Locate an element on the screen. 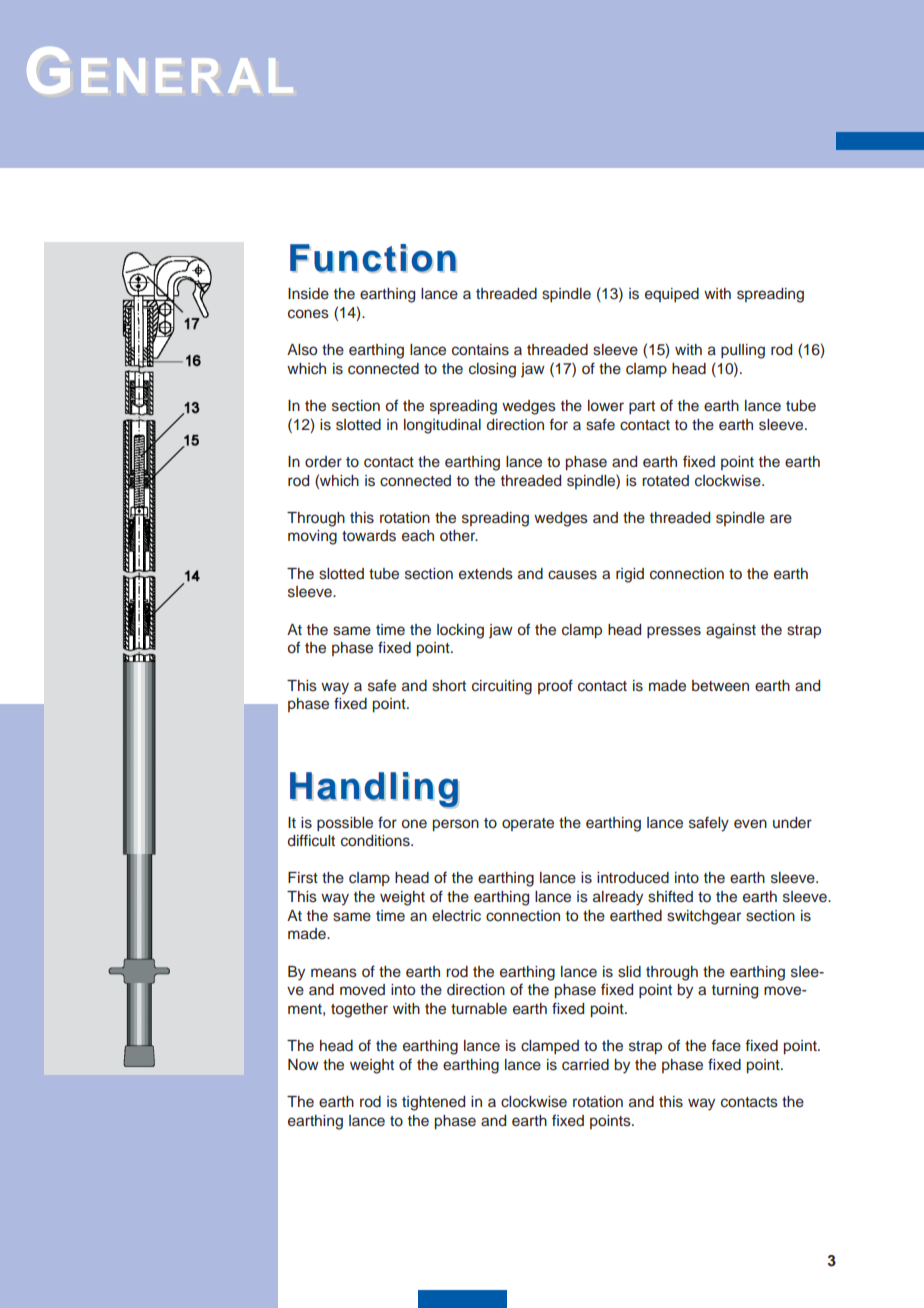 This screenshot has height=1308, width=924. short is located at coordinates (449, 686).
